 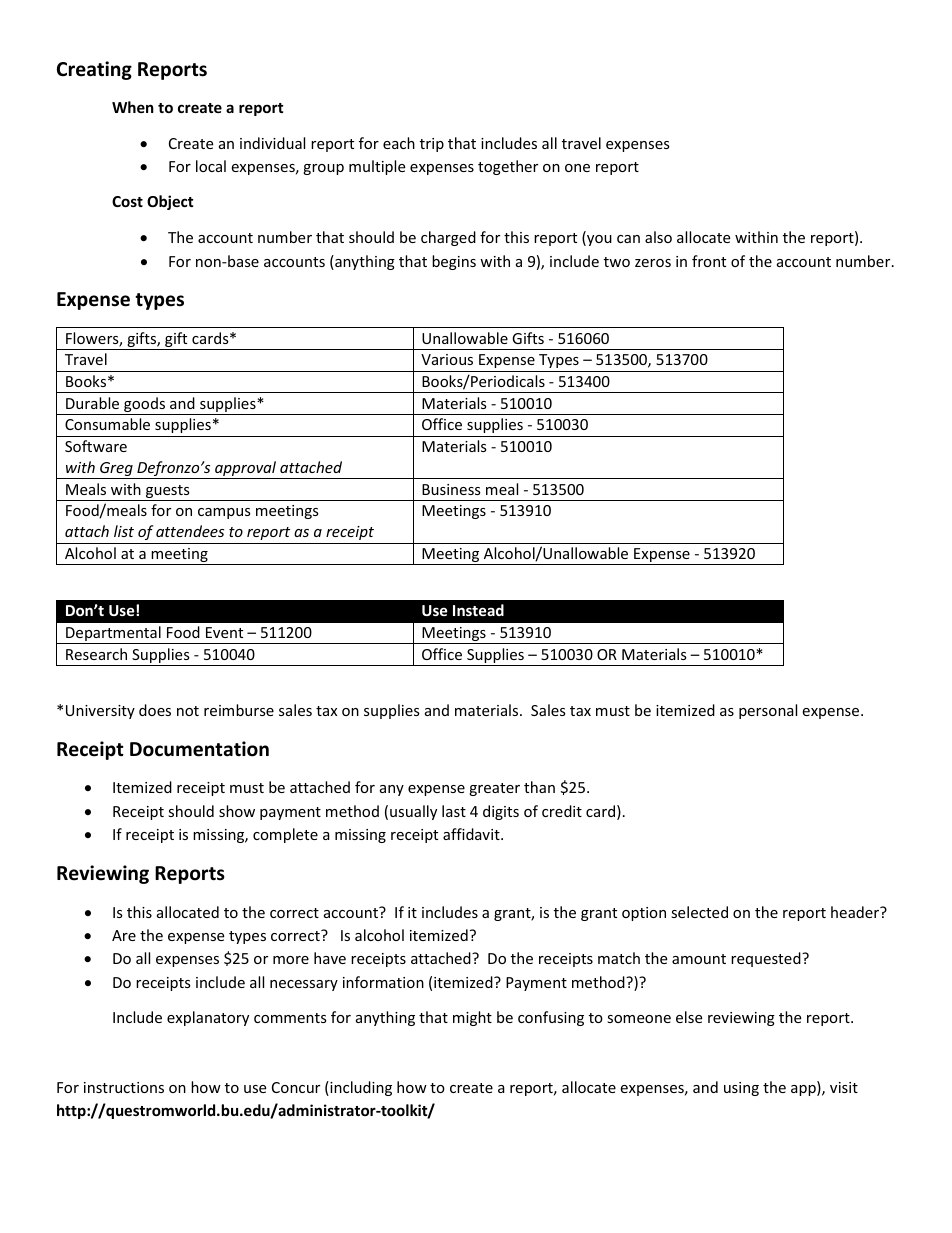 I want to click on explanatory, so click(x=208, y=1018).
